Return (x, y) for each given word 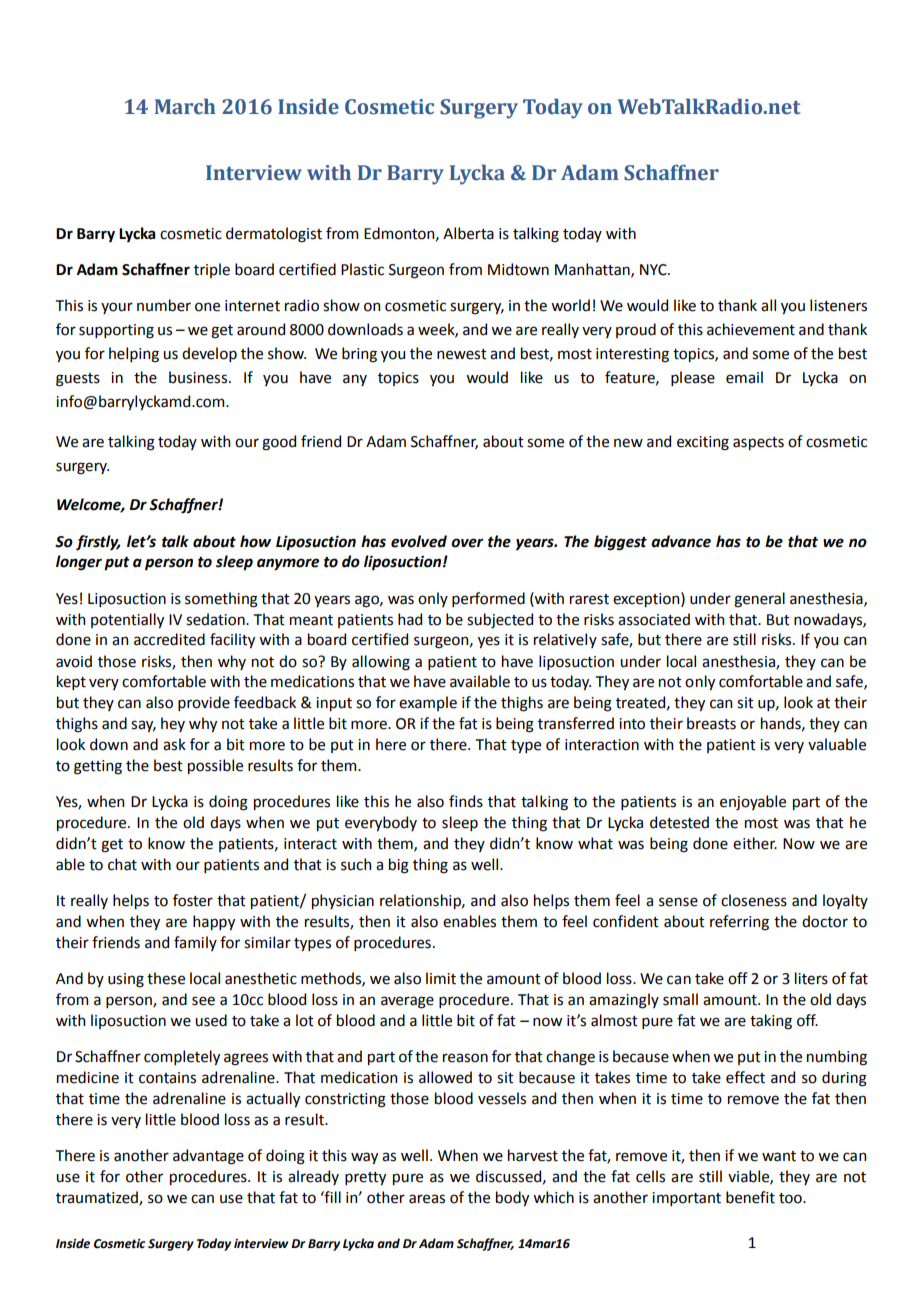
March (185, 106)
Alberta (468, 233)
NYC (654, 270)
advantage (208, 1157)
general (759, 600)
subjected (500, 620)
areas (427, 1199)
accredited (169, 639)
